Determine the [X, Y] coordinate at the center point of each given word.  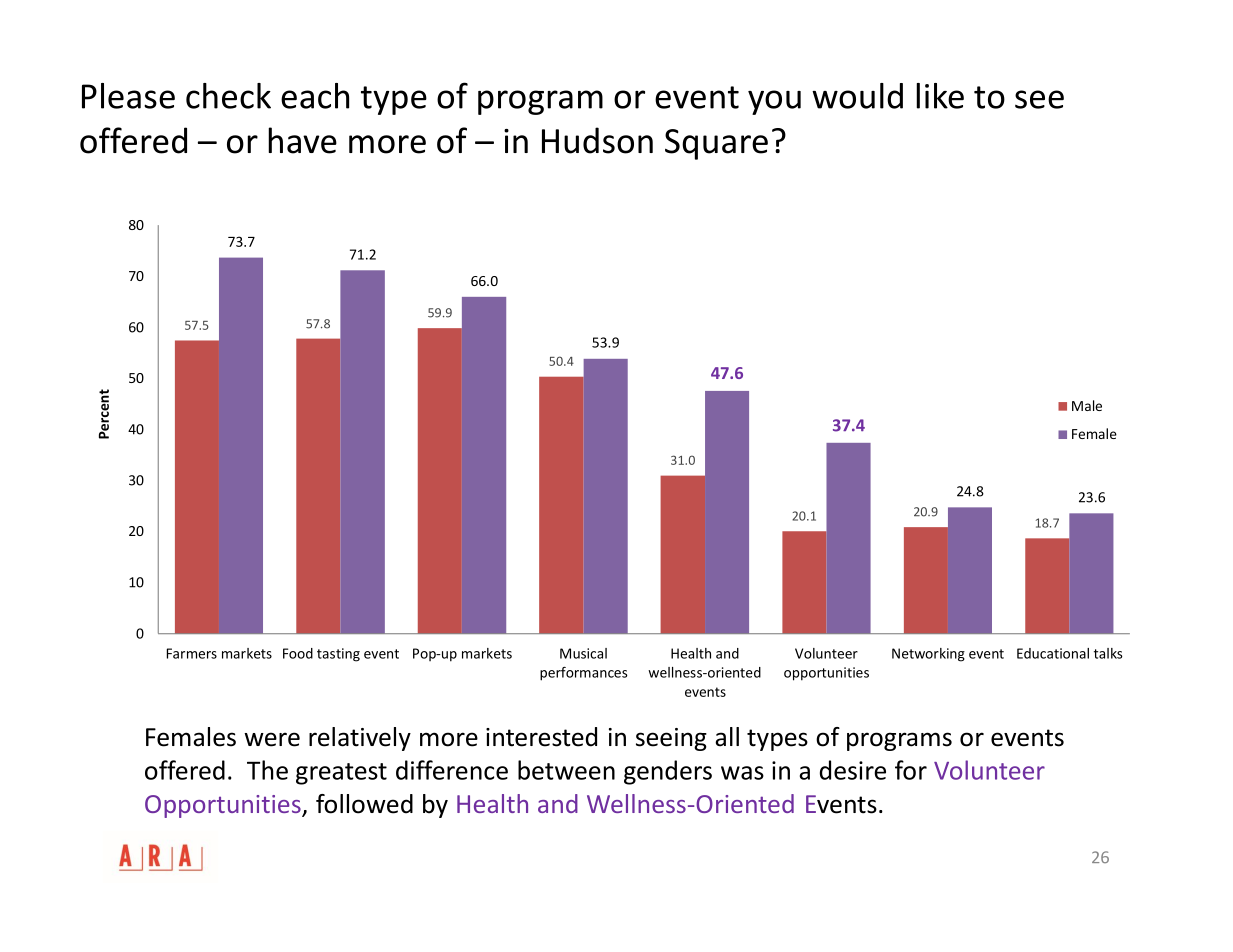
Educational [1053, 653]
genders [668, 772]
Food [298, 653]
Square [716, 144]
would [857, 96]
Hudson [597, 140]
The [267, 770]
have [302, 140]
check [228, 96]
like [940, 96]
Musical [583, 653]
